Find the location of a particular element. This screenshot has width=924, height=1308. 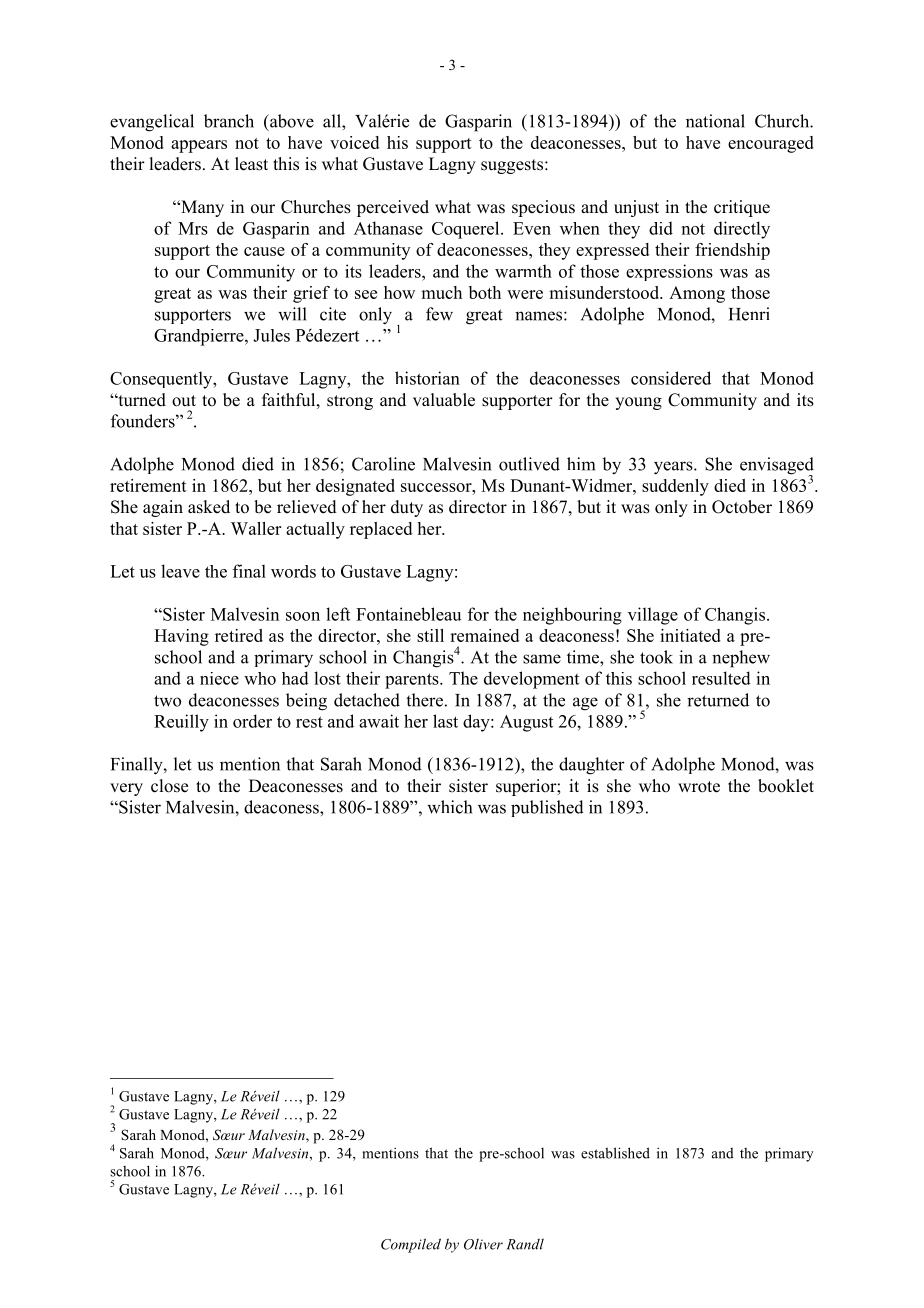

close is located at coordinates (169, 786).
